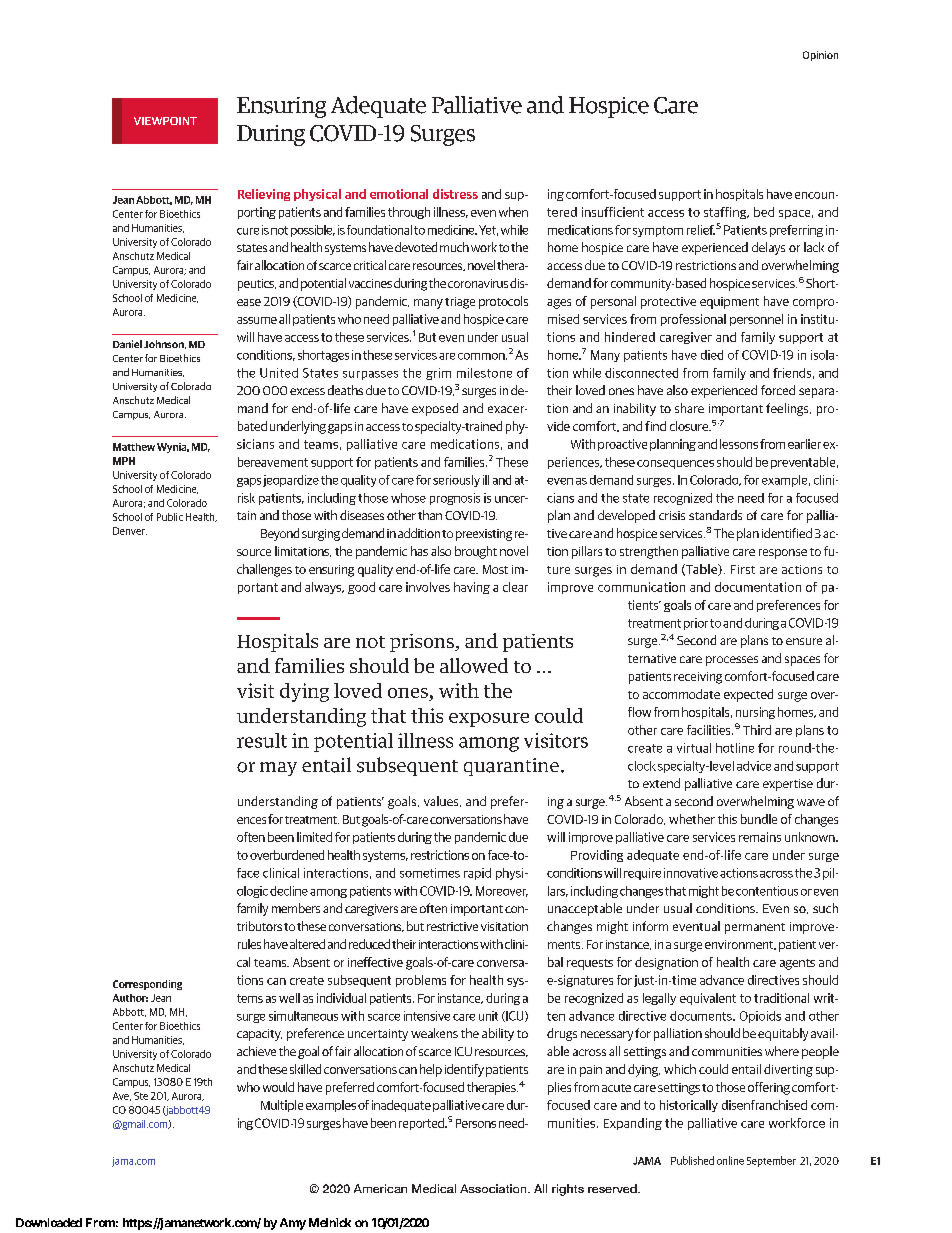  Describe the element at coordinates (730, 1160) in the screenshot. I see `online` at that location.
